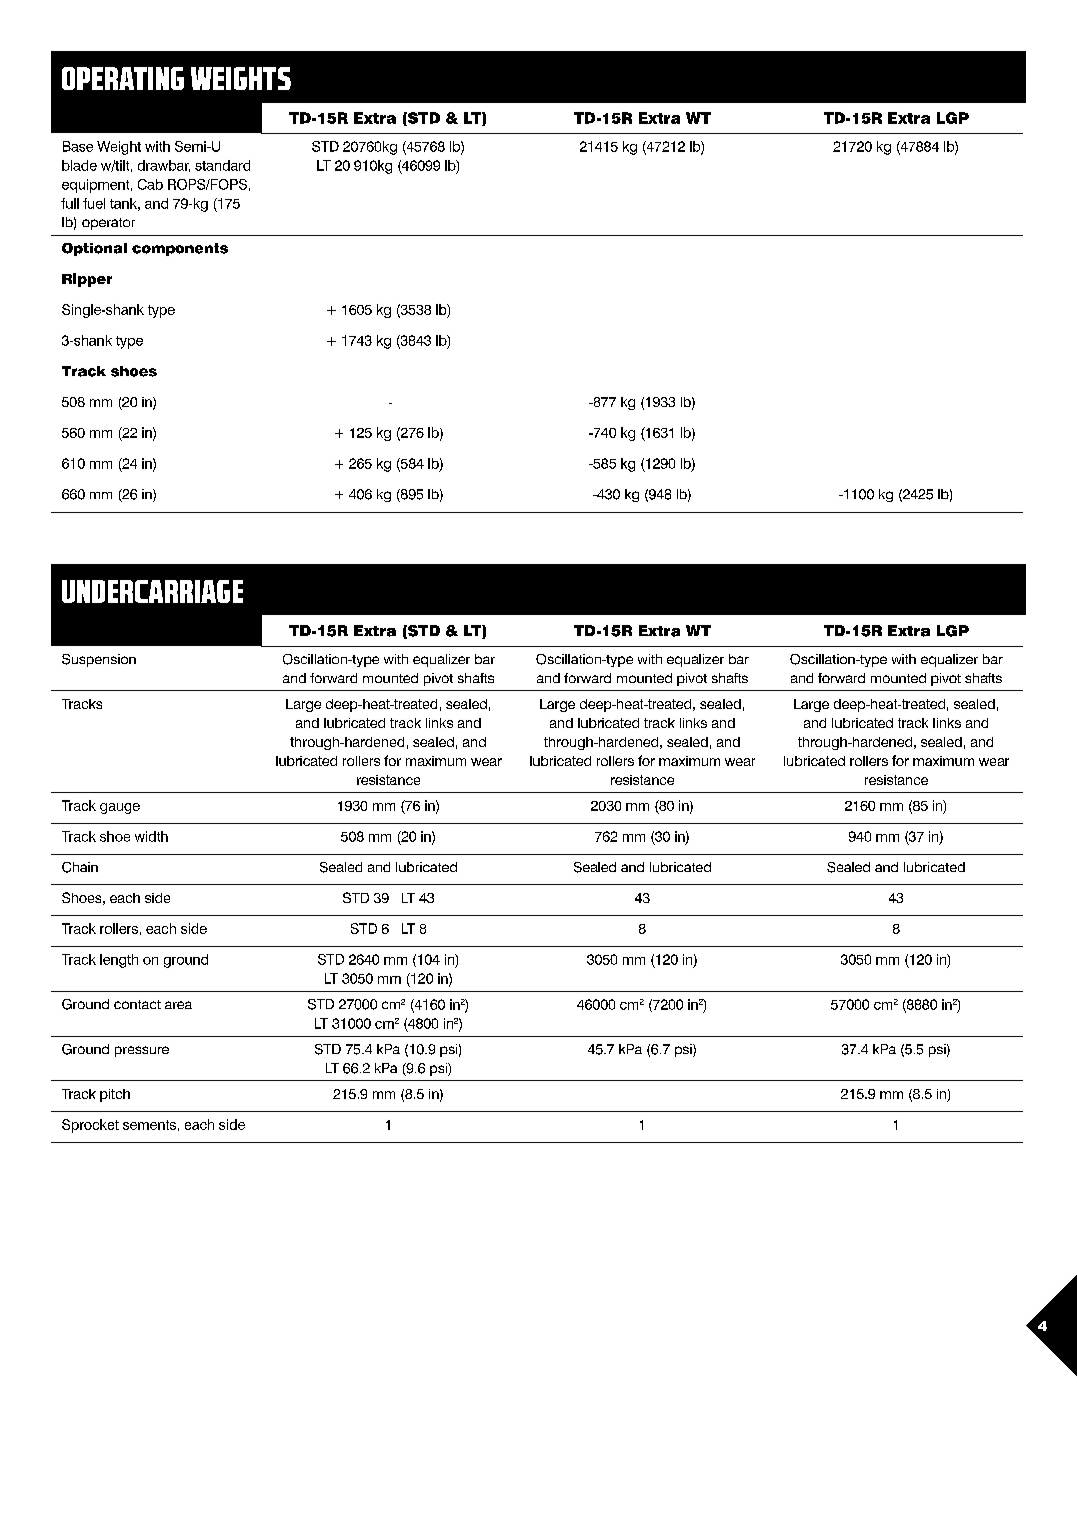  What do you see at coordinates (222, 165) in the screenshot?
I see `standard` at bounding box center [222, 165].
